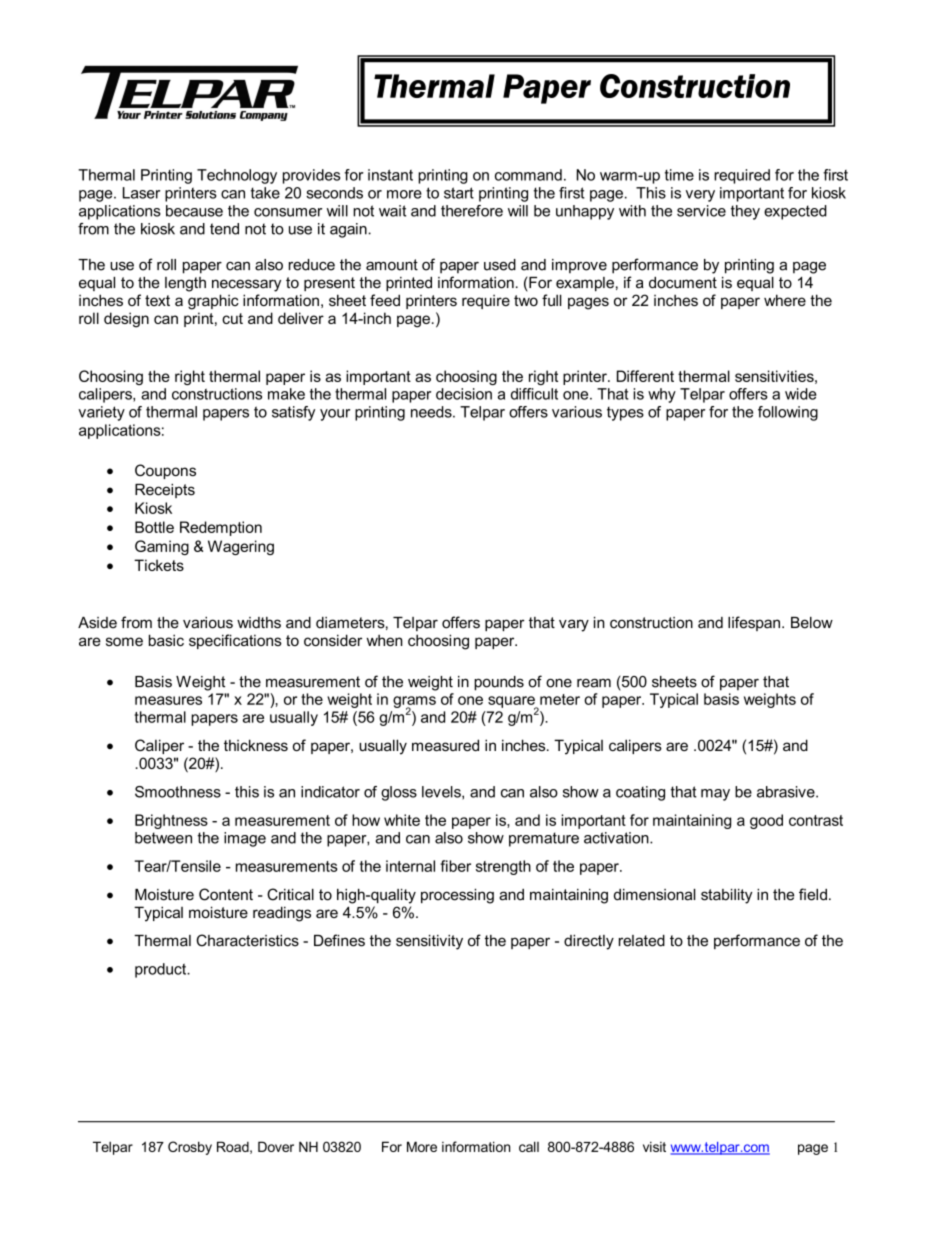 Image resolution: width=952 pixels, height=1233 pixels. I want to click on they, so click(745, 212).
